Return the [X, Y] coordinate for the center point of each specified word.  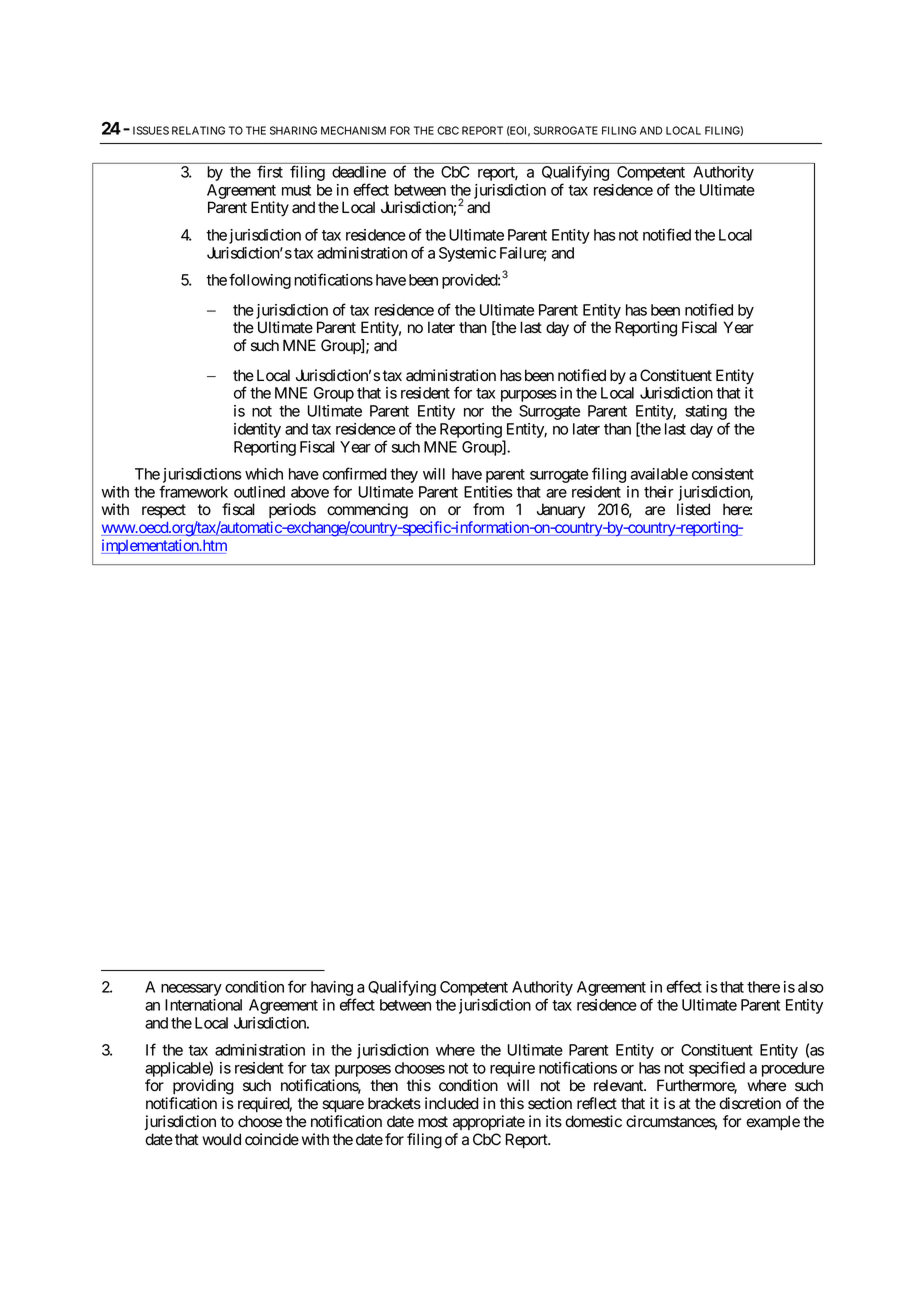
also [811, 987]
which [264, 474]
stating [706, 412]
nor [474, 412]
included [452, 1103]
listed [693, 509]
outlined [259, 492]
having [332, 990]
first [270, 171]
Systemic [467, 254]
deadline [359, 172]
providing [203, 1087]
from [488, 509]
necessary [191, 990]
